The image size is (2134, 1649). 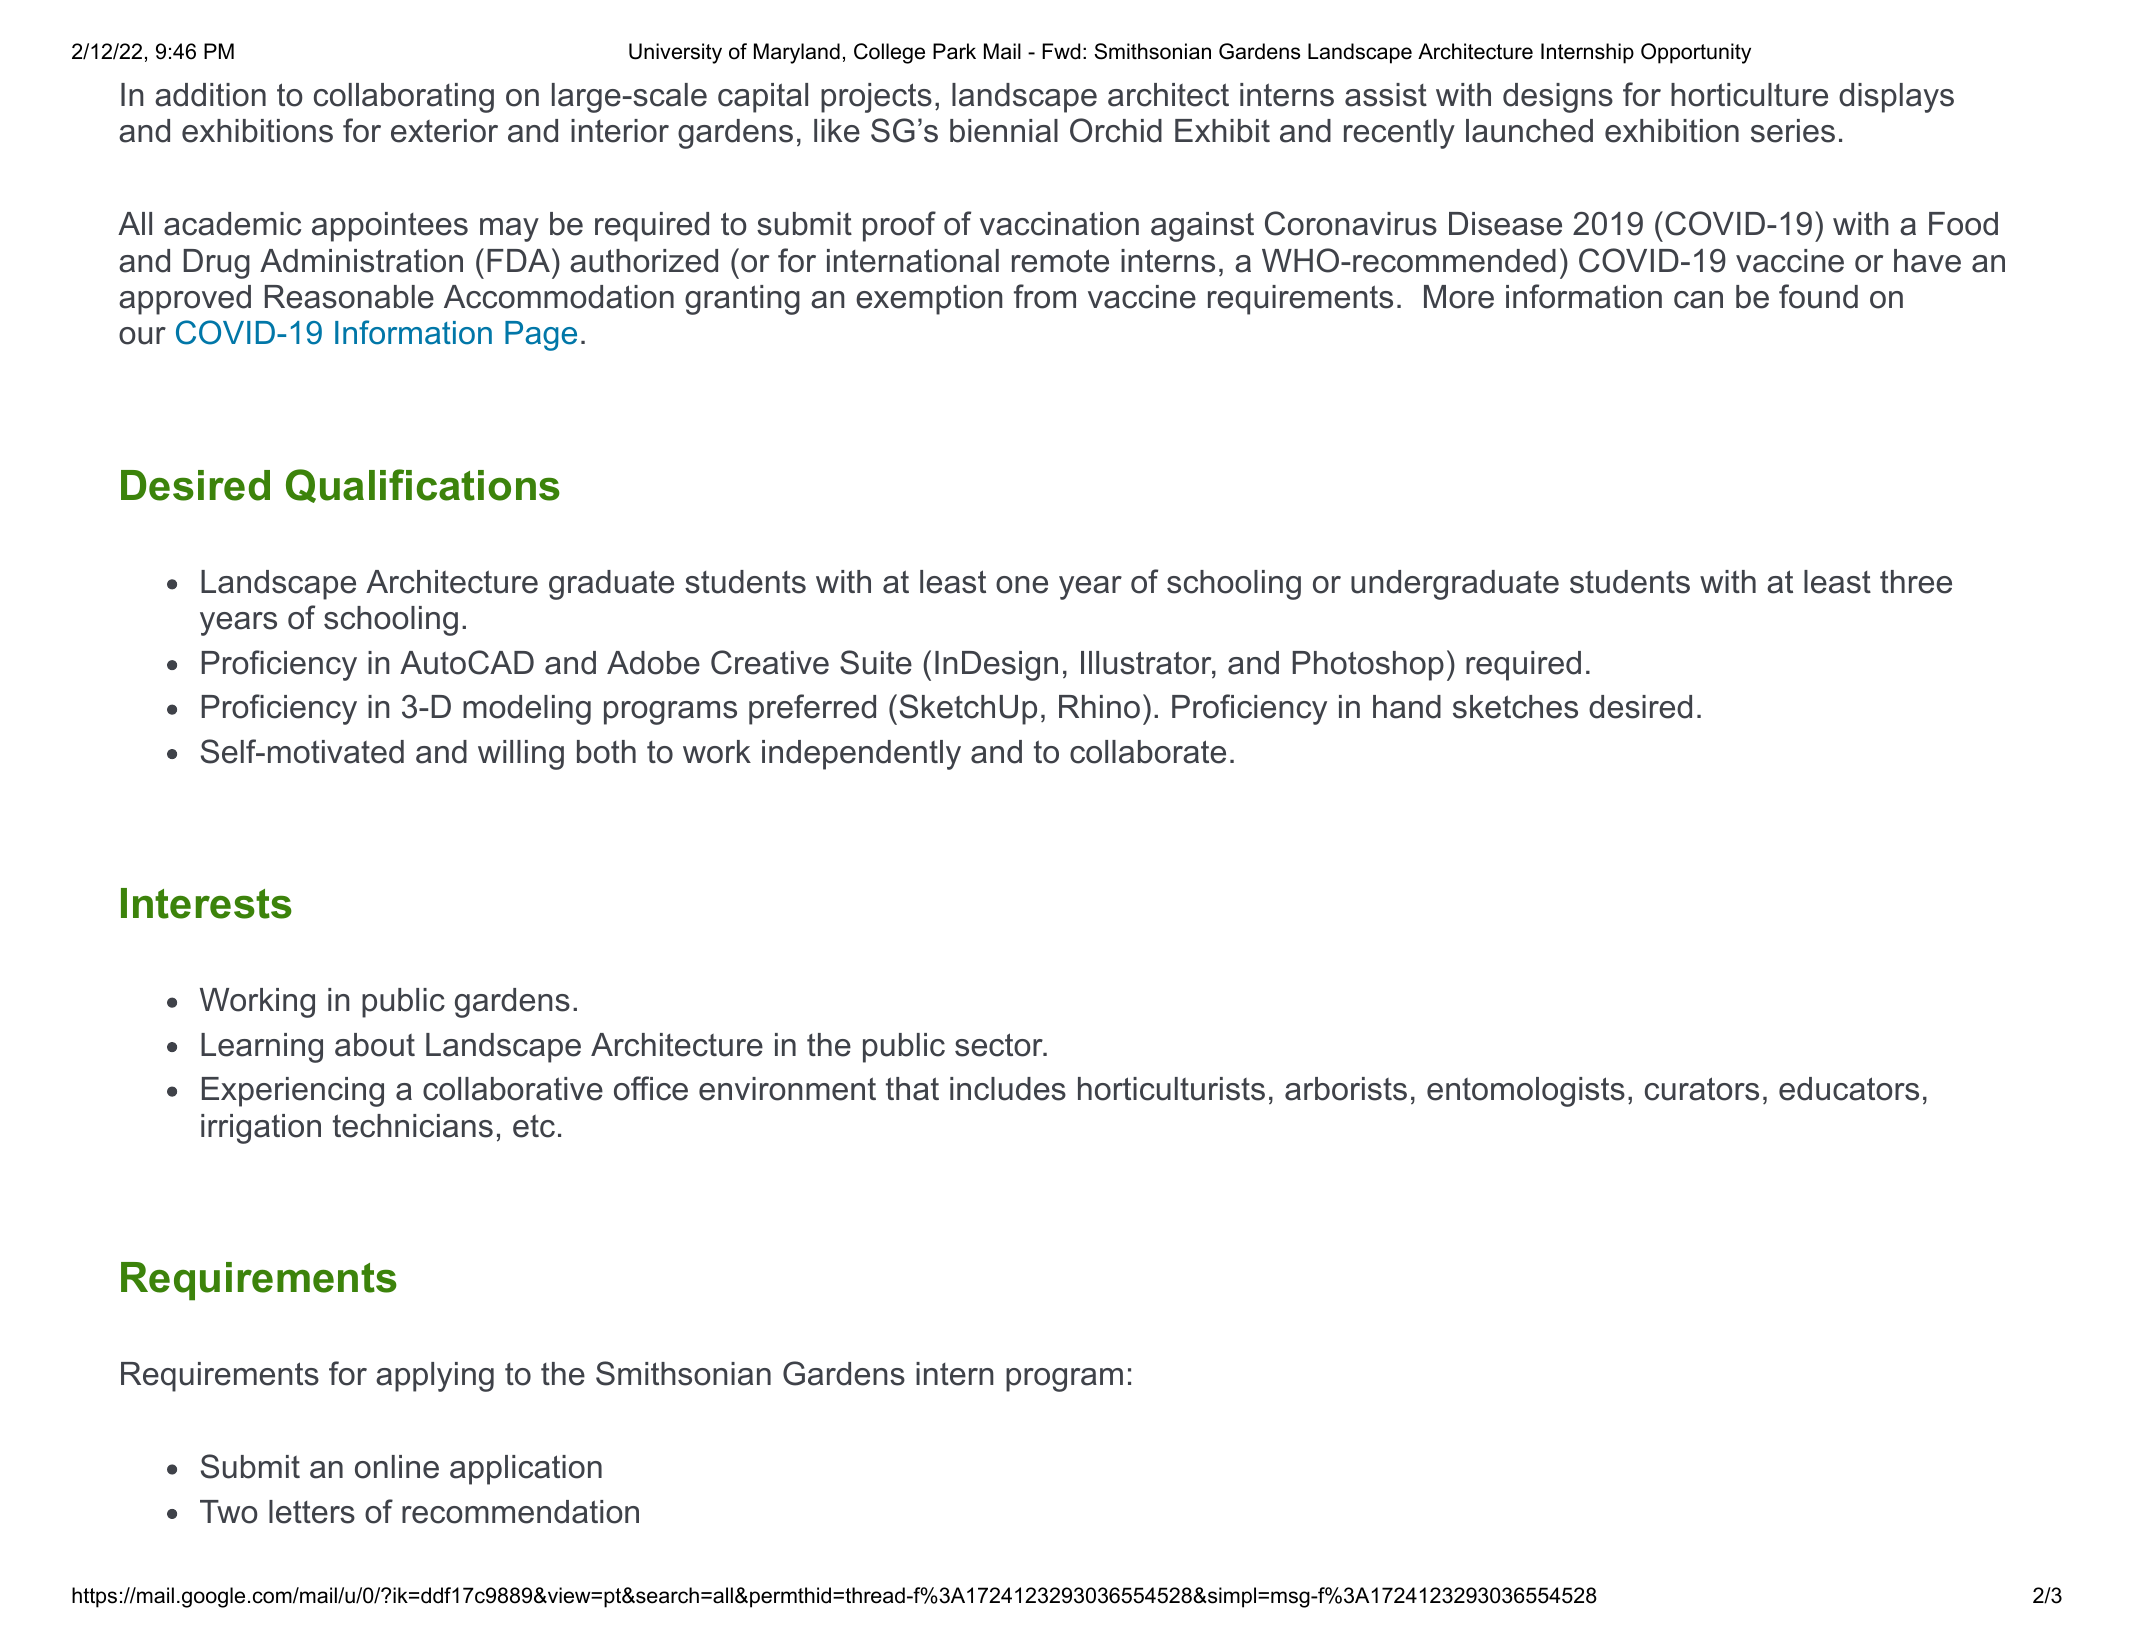 What do you see at coordinates (1008, 1089) in the screenshot?
I see `includes` at bounding box center [1008, 1089].
